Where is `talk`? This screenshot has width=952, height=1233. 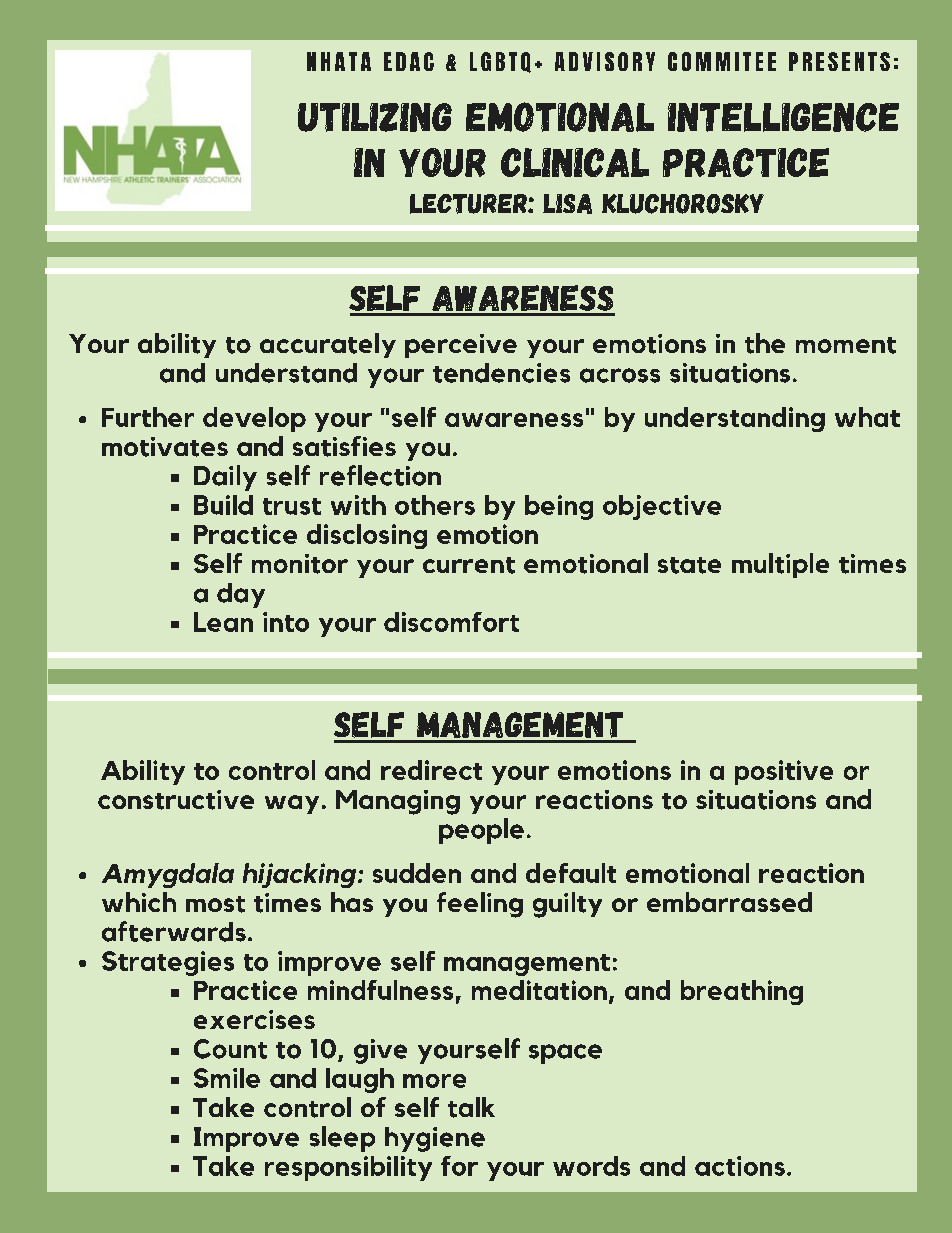
talk is located at coordinates (471, 1107).
